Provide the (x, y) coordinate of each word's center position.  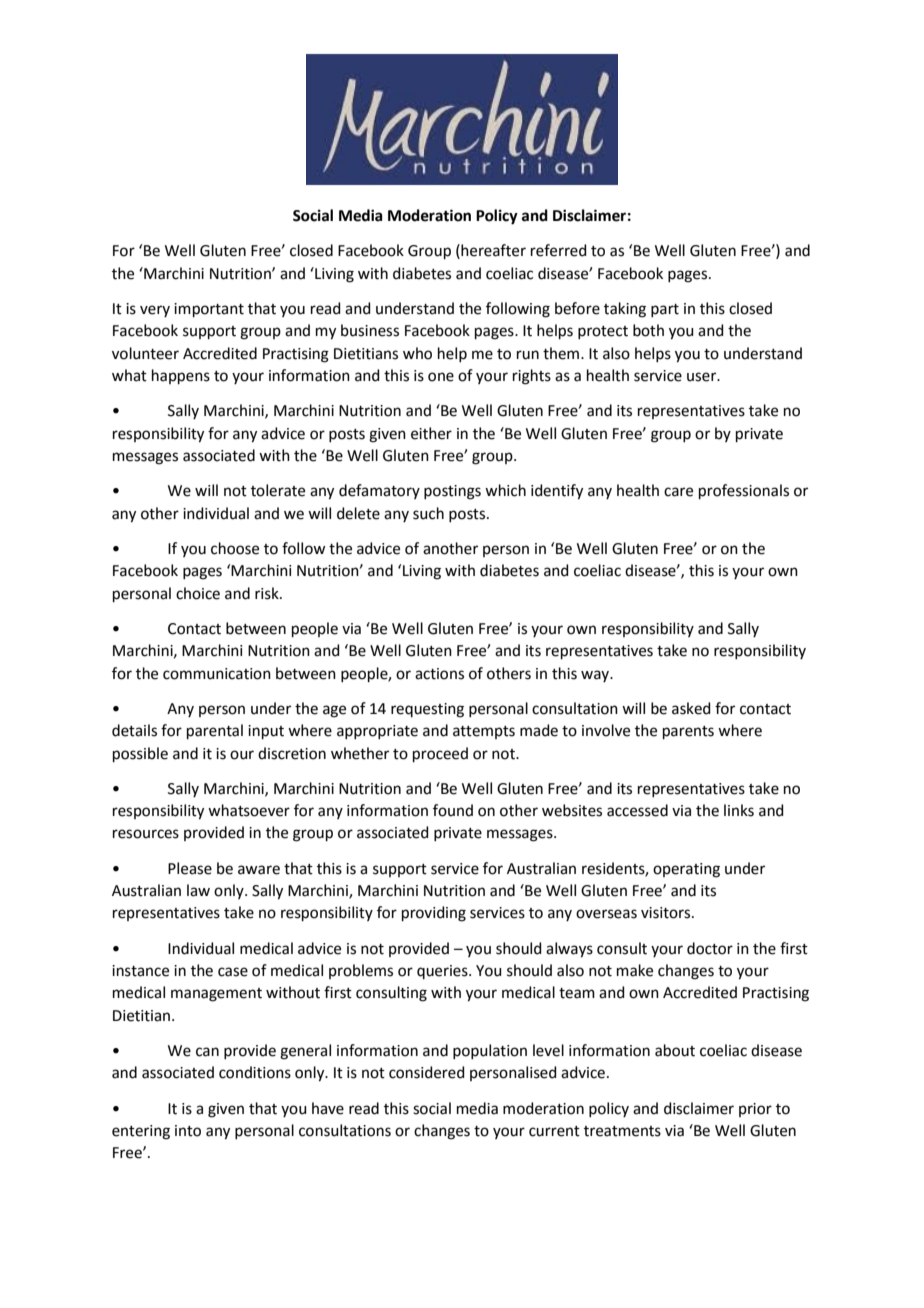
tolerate (278, 490)
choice (198, 593)
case (233, 972)
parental (215, 731)
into (188, 1131)
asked (691, 708)
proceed (440, 754)
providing (434, 914)
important (209, 310)
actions (439, 674)
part (665, 310)
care (678, 492)
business (370, 330)
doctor (710, 948)
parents (688, 732)
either (431, 433)
